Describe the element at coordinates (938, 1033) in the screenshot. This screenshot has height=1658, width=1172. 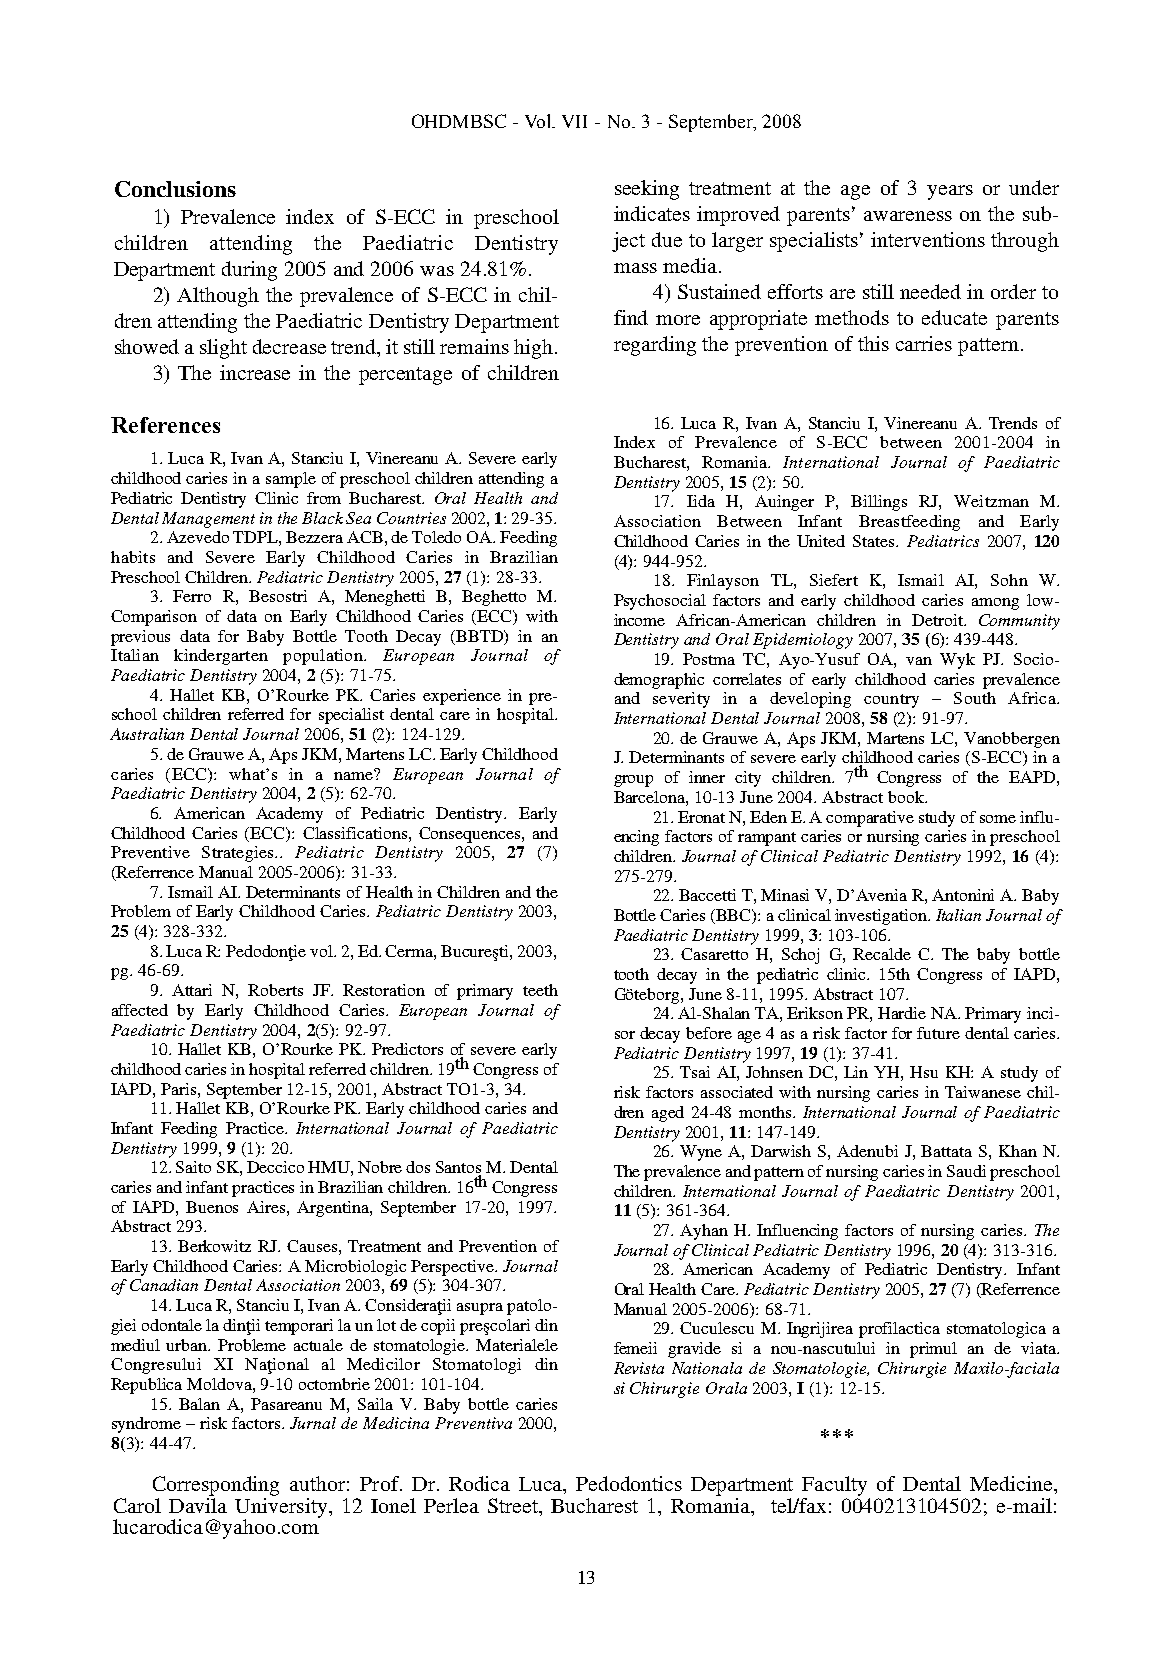
I see `future` at that location.
